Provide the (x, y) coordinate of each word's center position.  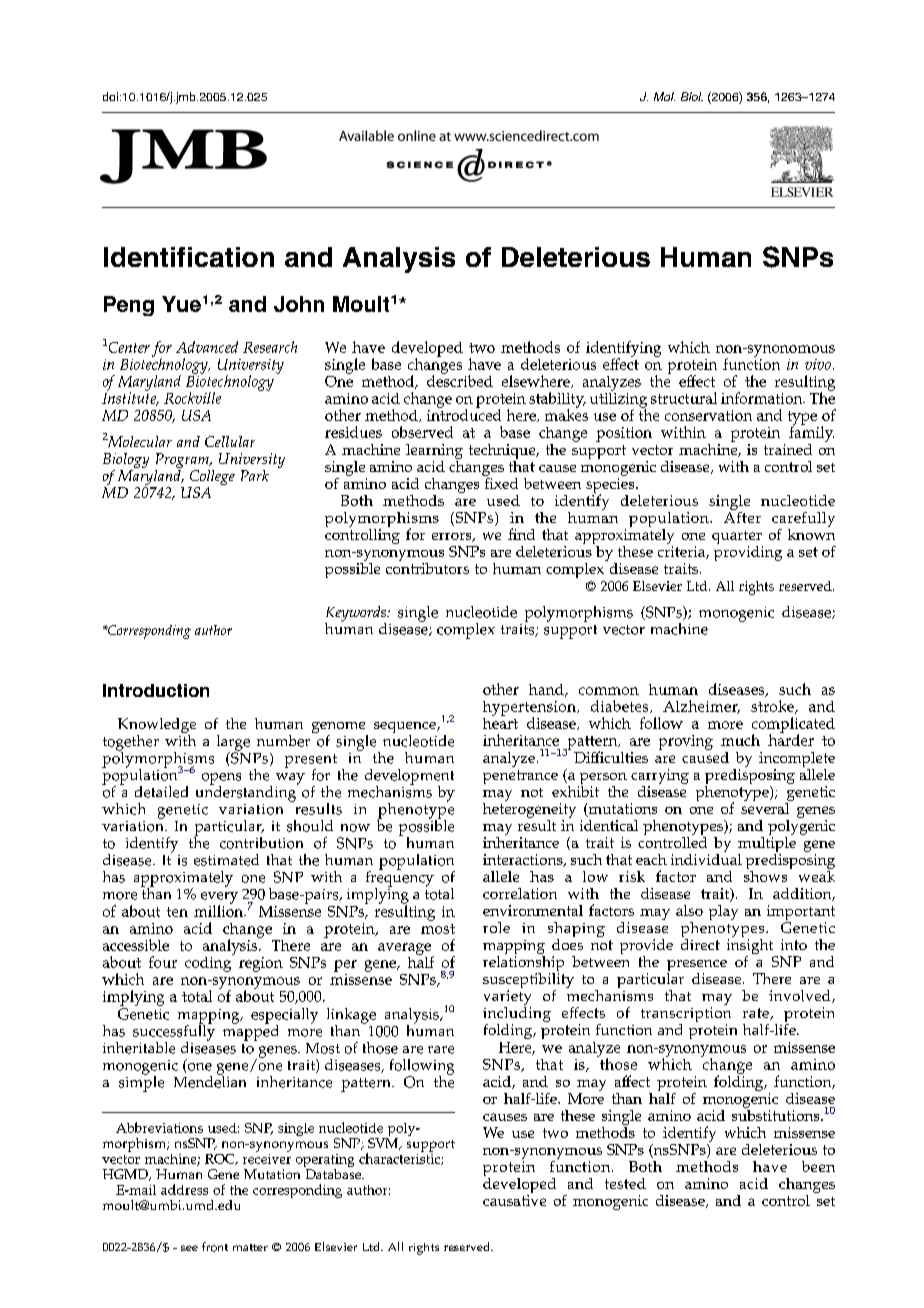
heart (500, 722)
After (742, 516)
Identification (189, 257)
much (740, 740)
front (215, 1247)
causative (514, 1200)
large (233, 744)
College (211, 479)
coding (209, 963)
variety (507, 999)
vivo (818, 364)
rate (757, 1014)
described (460, 380)
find (521, 534)
